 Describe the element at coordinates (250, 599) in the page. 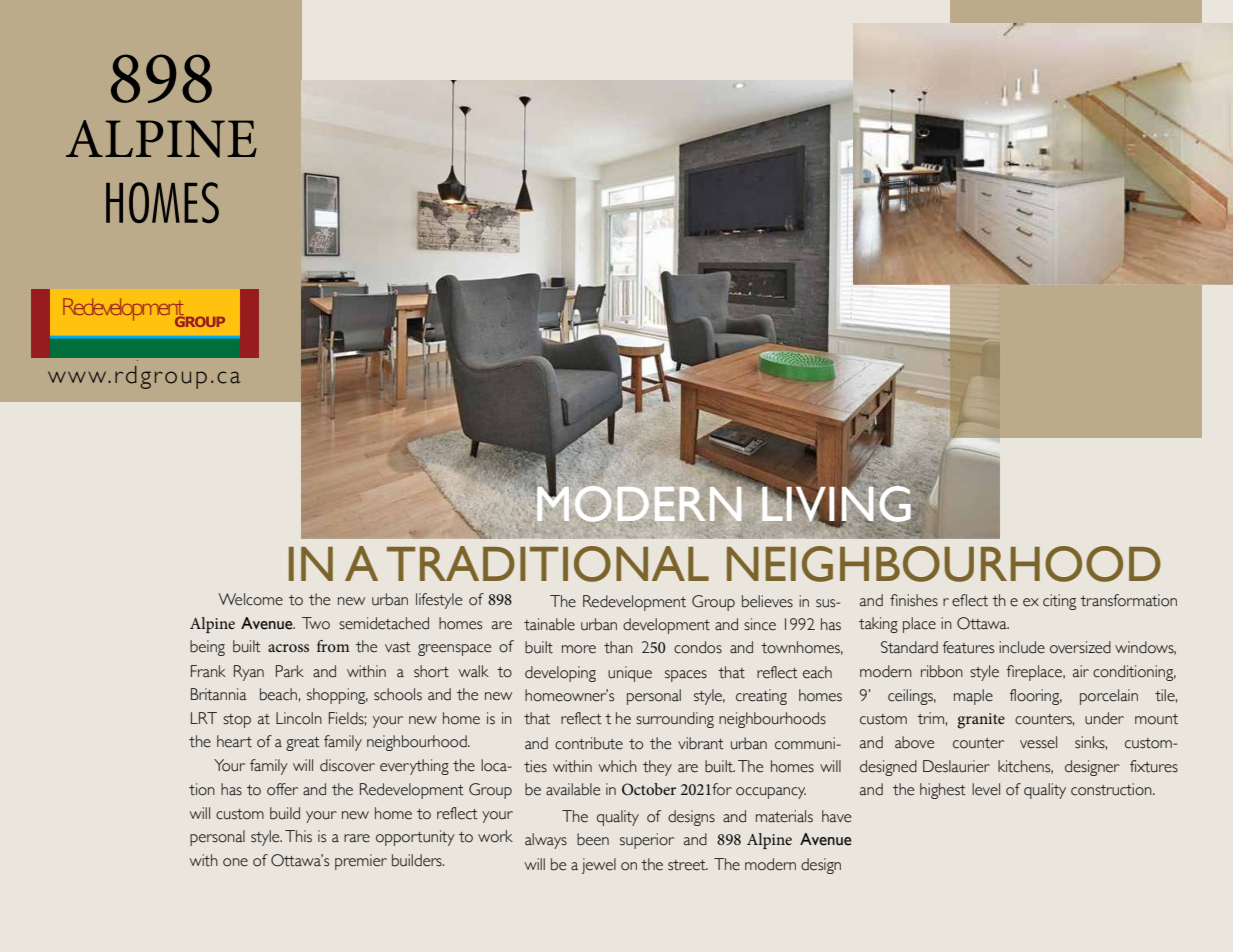

I see `Welcome` at that location.
